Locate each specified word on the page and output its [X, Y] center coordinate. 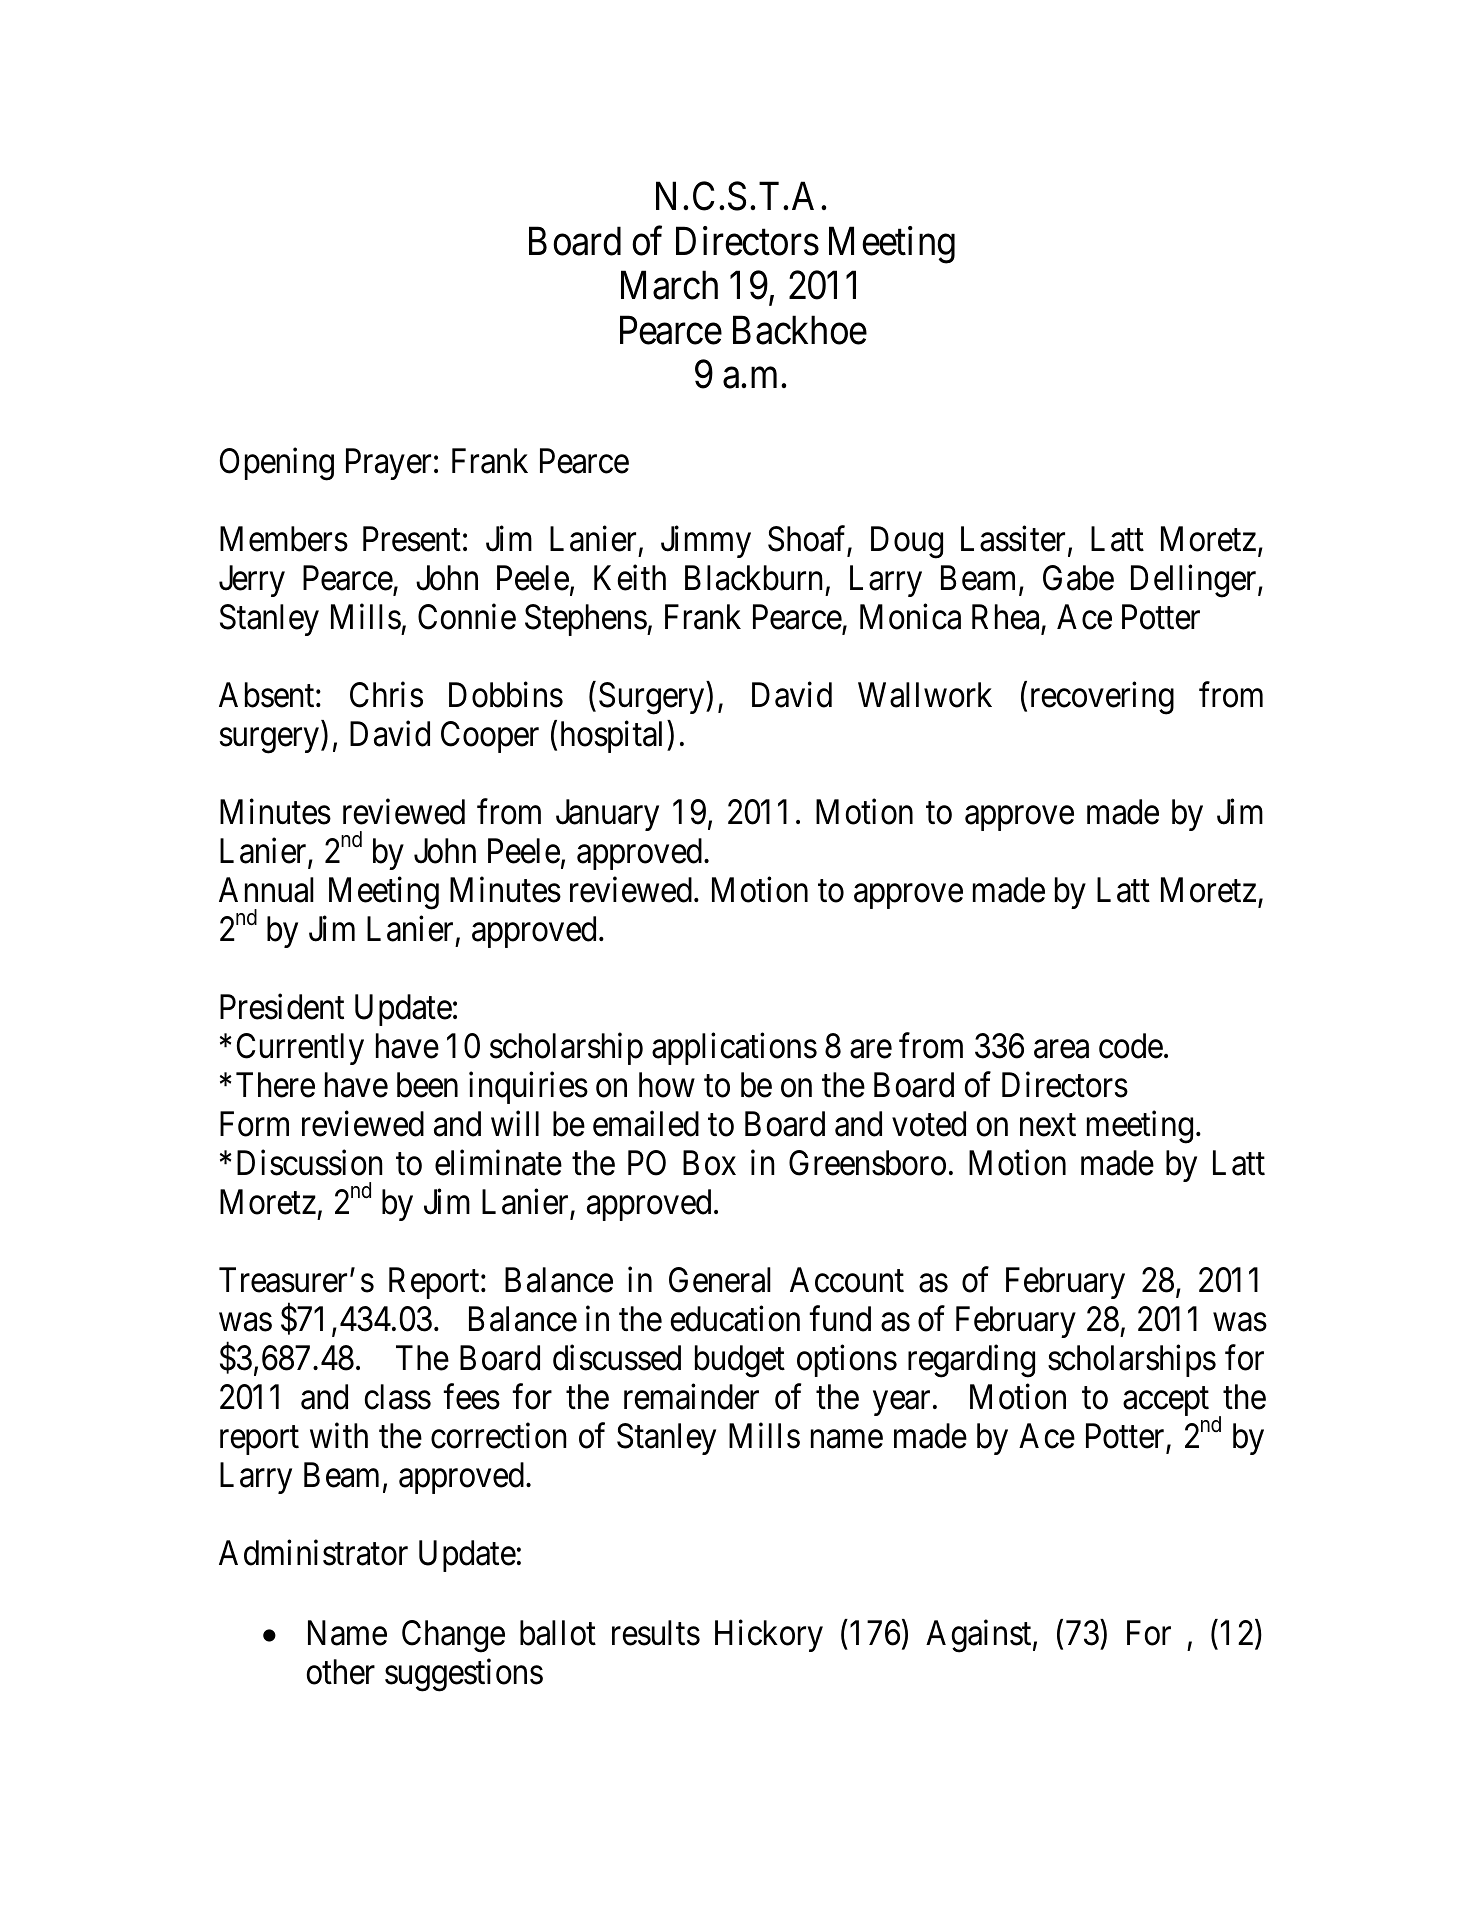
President [282, 1007]
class [397, 1397]
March [669, 285]
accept [1166, 1401]
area [1061, 1049]
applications [734, 1049]
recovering [1102, 698]
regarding [971, 1361]
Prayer [388, 464]
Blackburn [754, 578]
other [340, 1672]
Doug [907, 542]
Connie [467, 617]
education [735, 1319]
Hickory [769, 1636]
